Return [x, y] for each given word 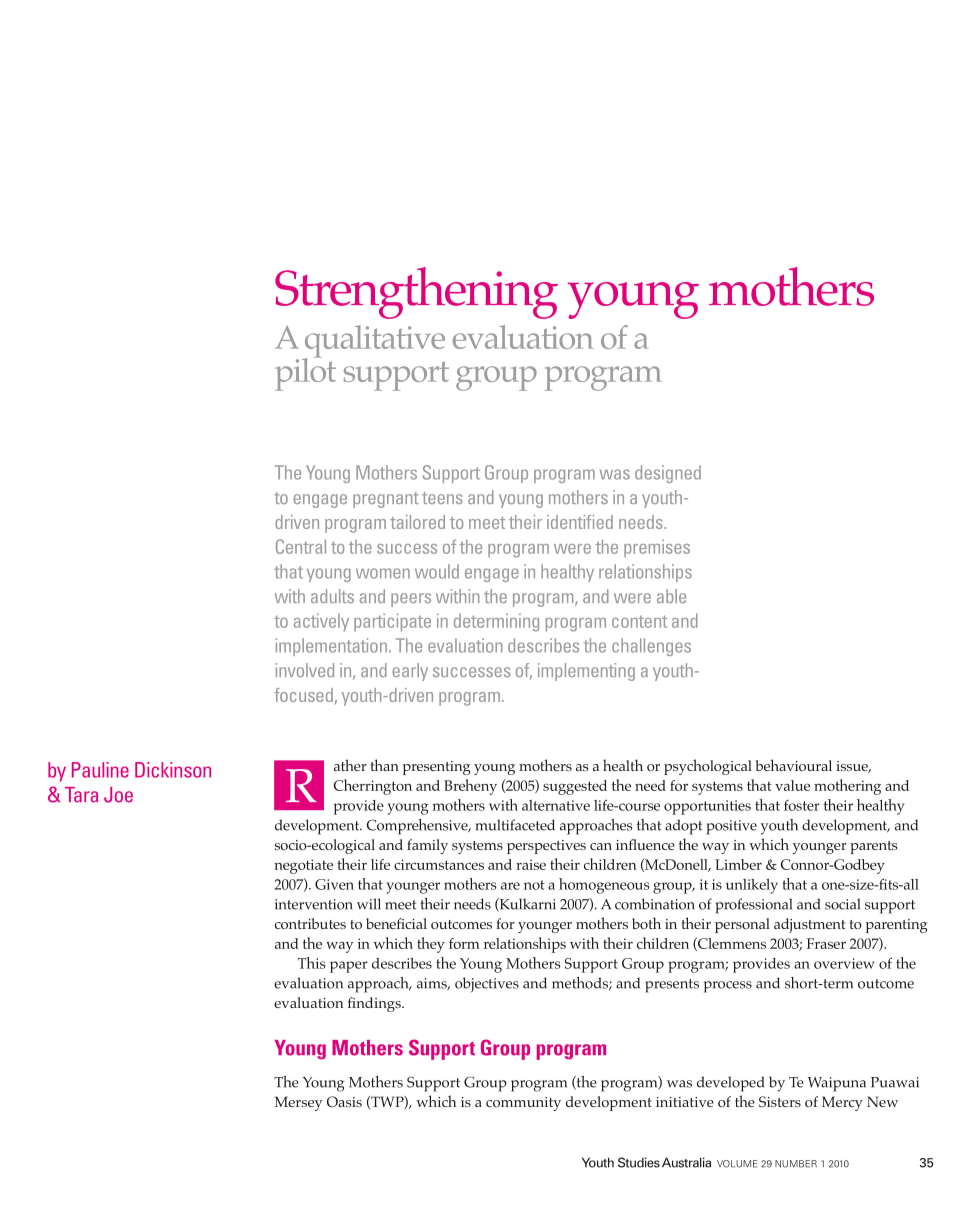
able [671, 596]
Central [301, 546]
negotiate [303, 866]
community [523, 1104]
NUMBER [796, 1164]
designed [668, 474]
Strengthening [416, 293]
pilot [305, 373]
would [437, 571]
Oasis [344, 1101]
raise [531, 864]
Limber [738, 864]
